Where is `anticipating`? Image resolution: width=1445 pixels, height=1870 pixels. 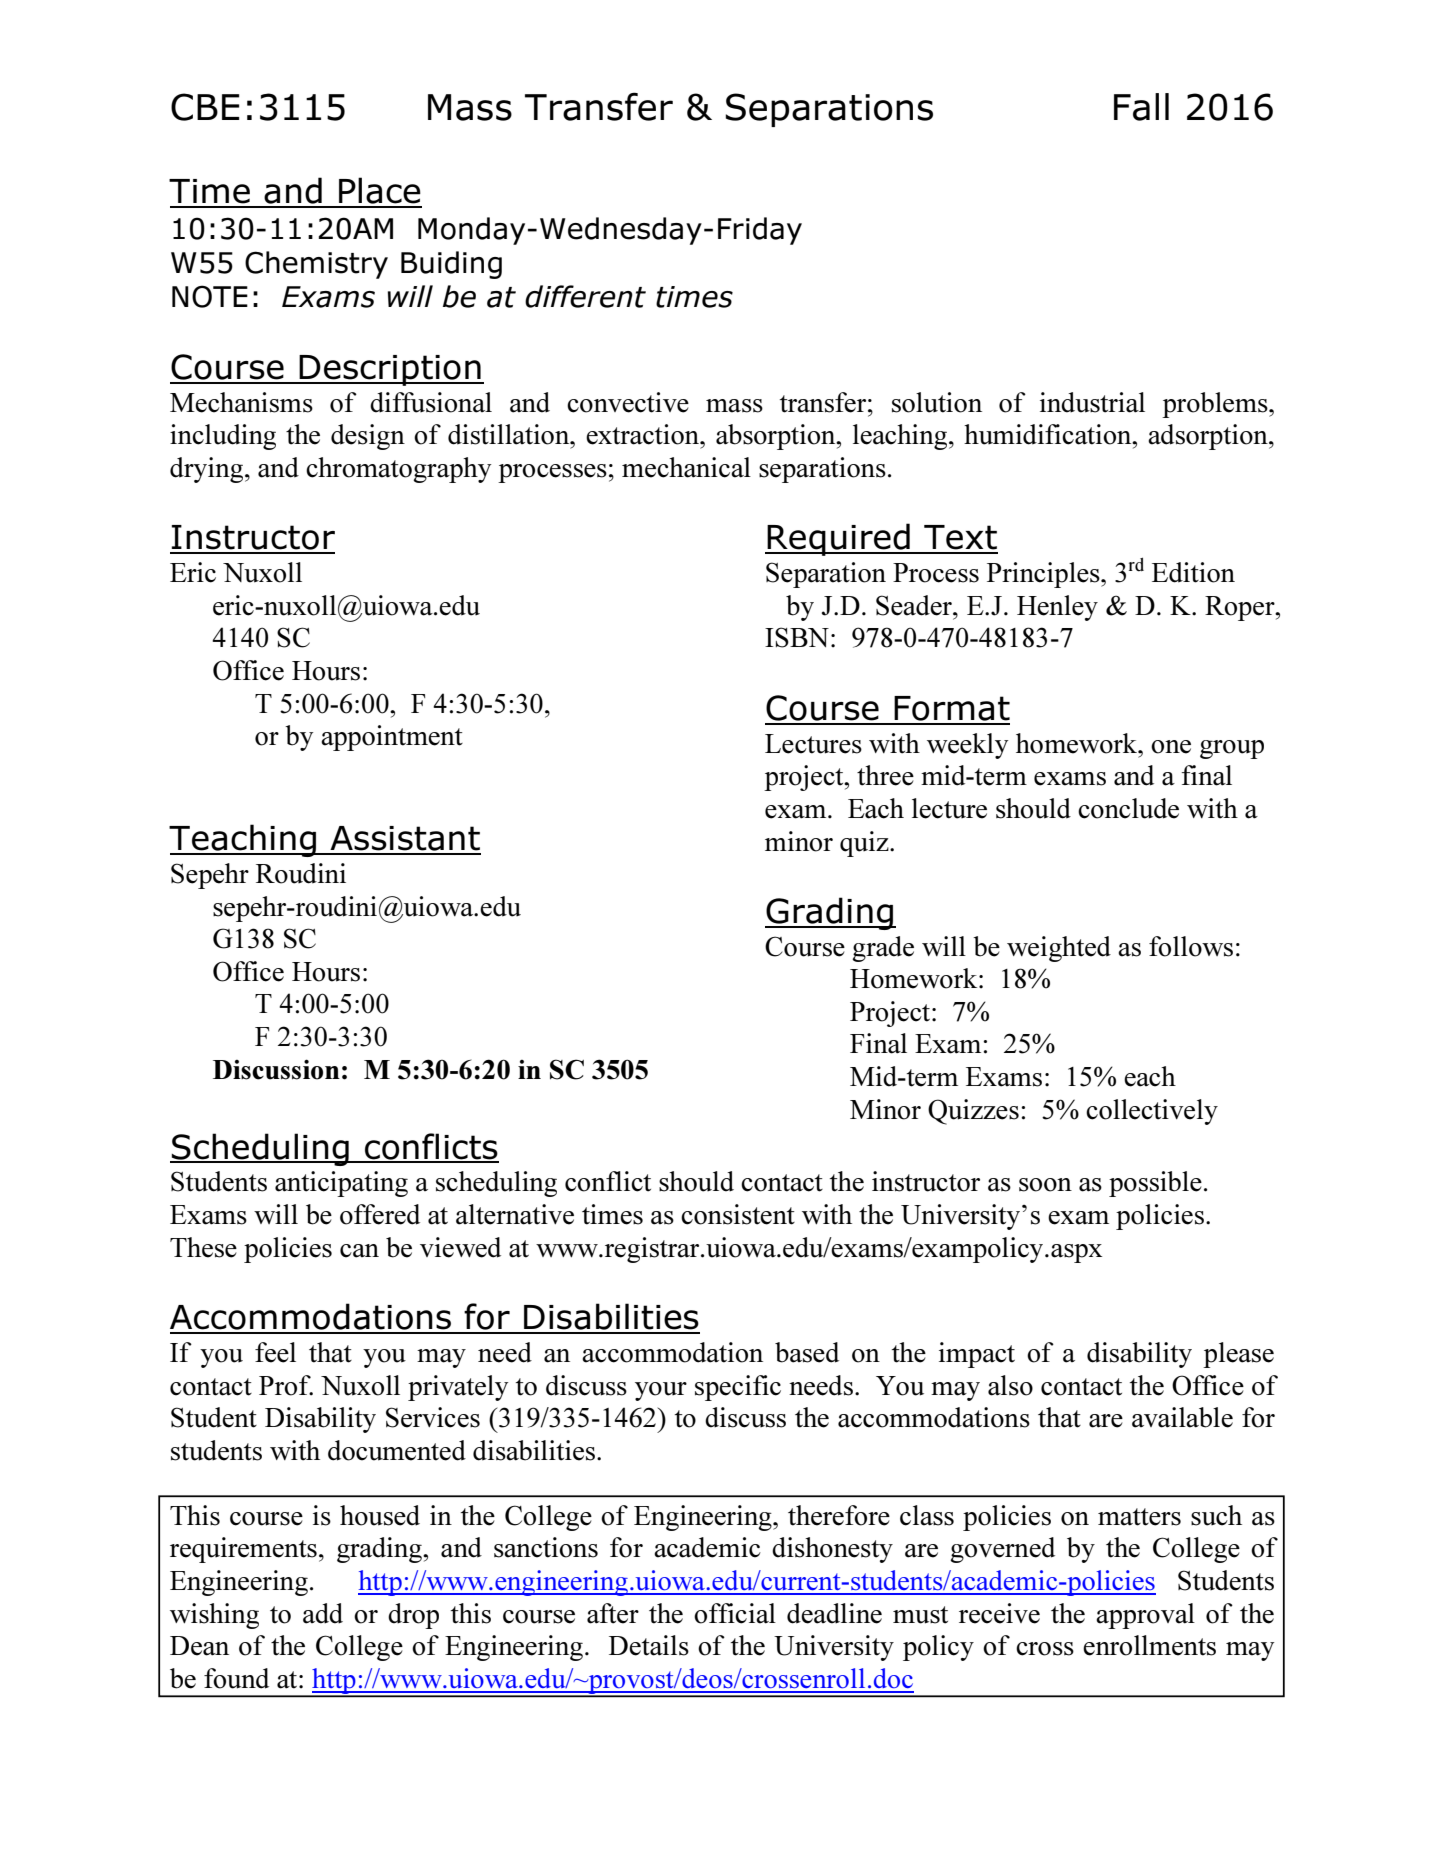 anticipating is located at coordinates (341, 1184).
